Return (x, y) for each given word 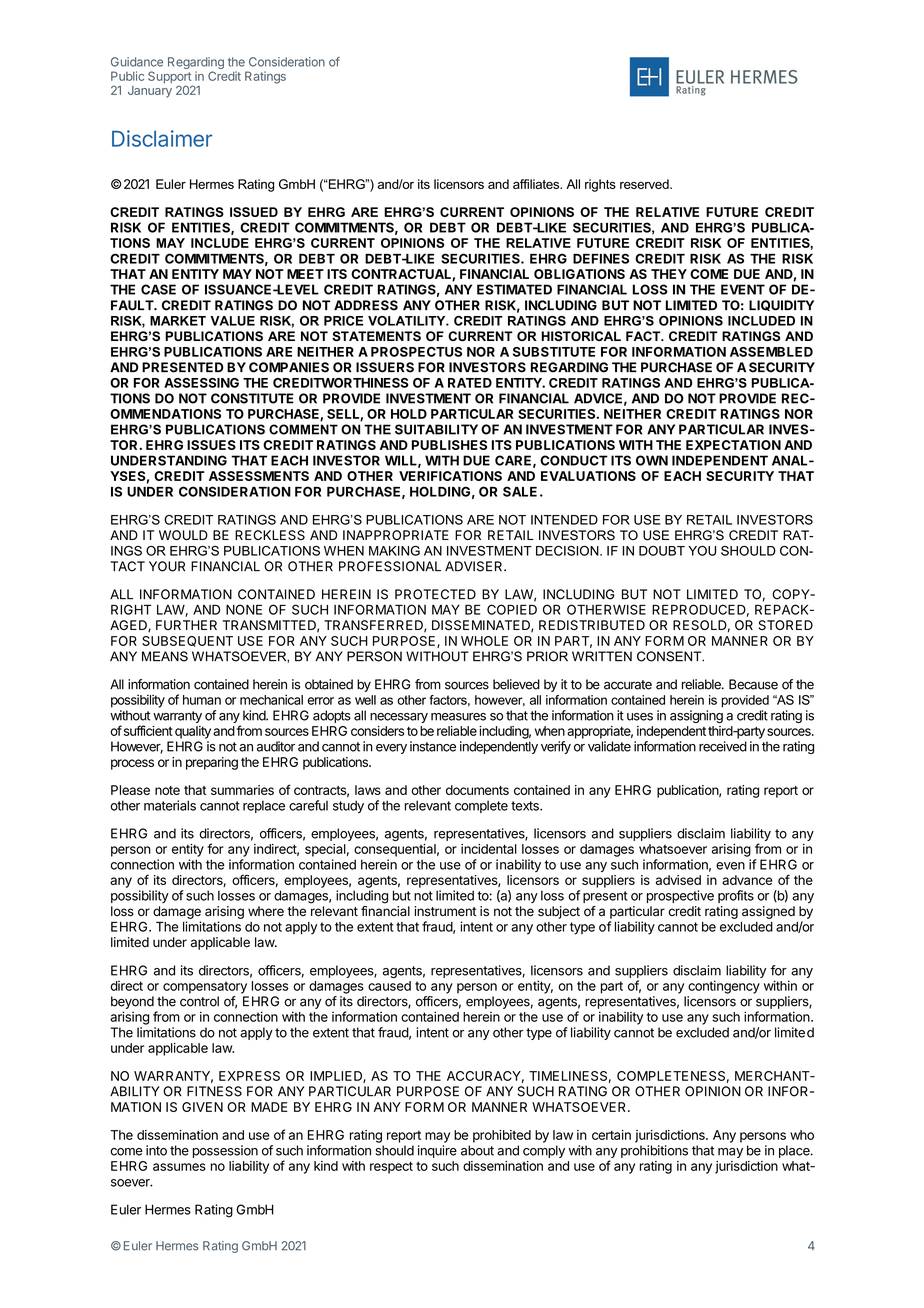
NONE (244, 609)
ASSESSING (201, 383)
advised (678, 880)
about (477, 1150)
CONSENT (670, 656)
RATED (470, 383)
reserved (645, 184)
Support (170, 78)
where (266, 911)
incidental (489, 849)
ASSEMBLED (771, 352)
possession (225, 1151)
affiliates (537, 184)
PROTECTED (435, 594)
